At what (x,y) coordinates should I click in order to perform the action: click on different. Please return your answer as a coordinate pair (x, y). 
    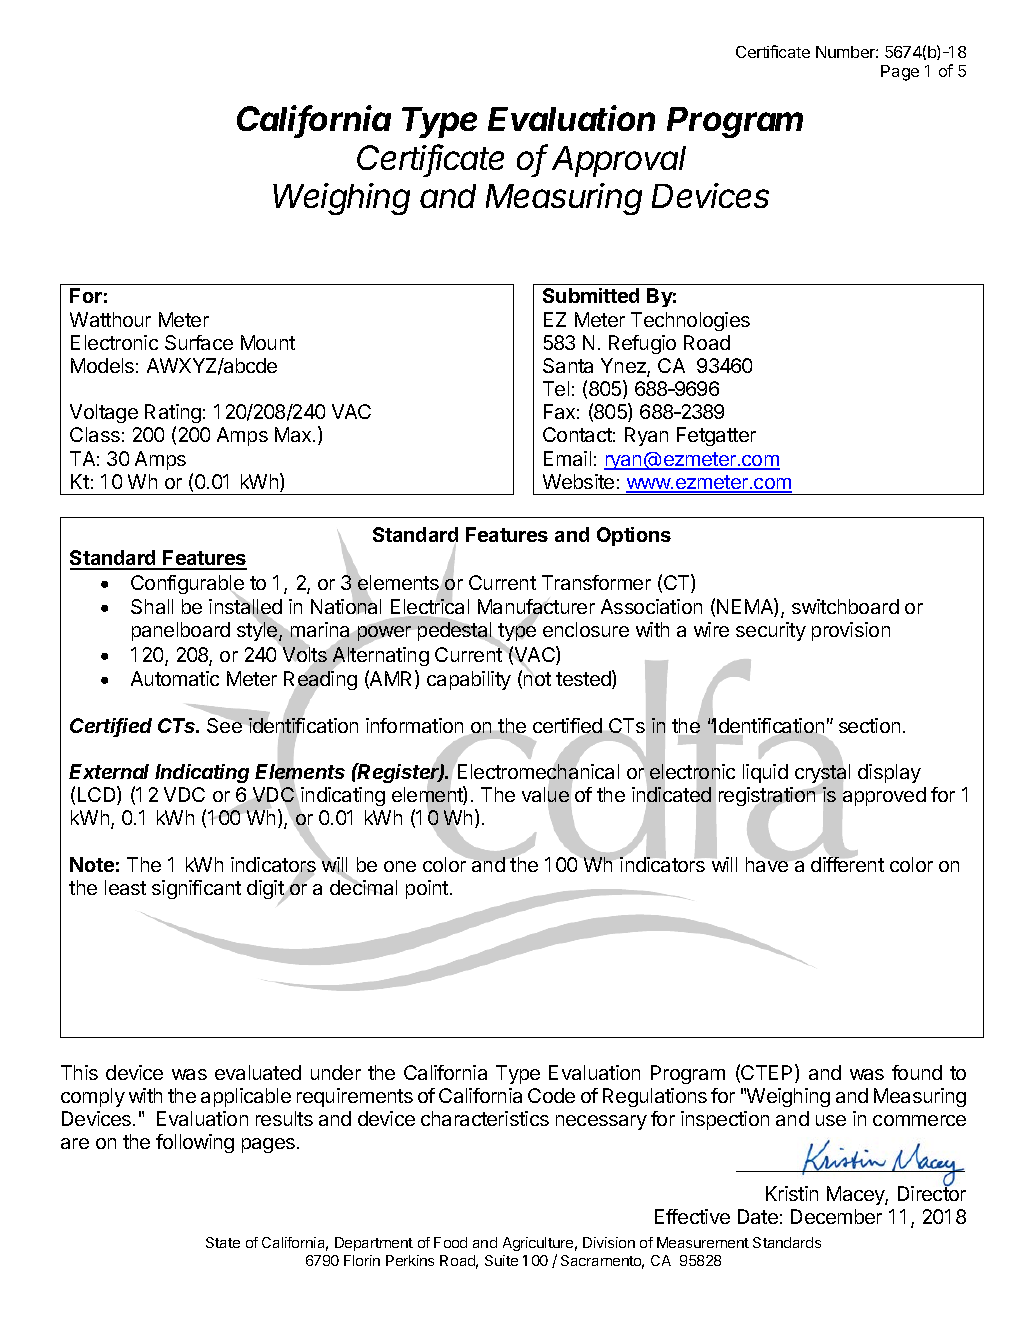
    Looking at the image, I should click on (847, 863).
